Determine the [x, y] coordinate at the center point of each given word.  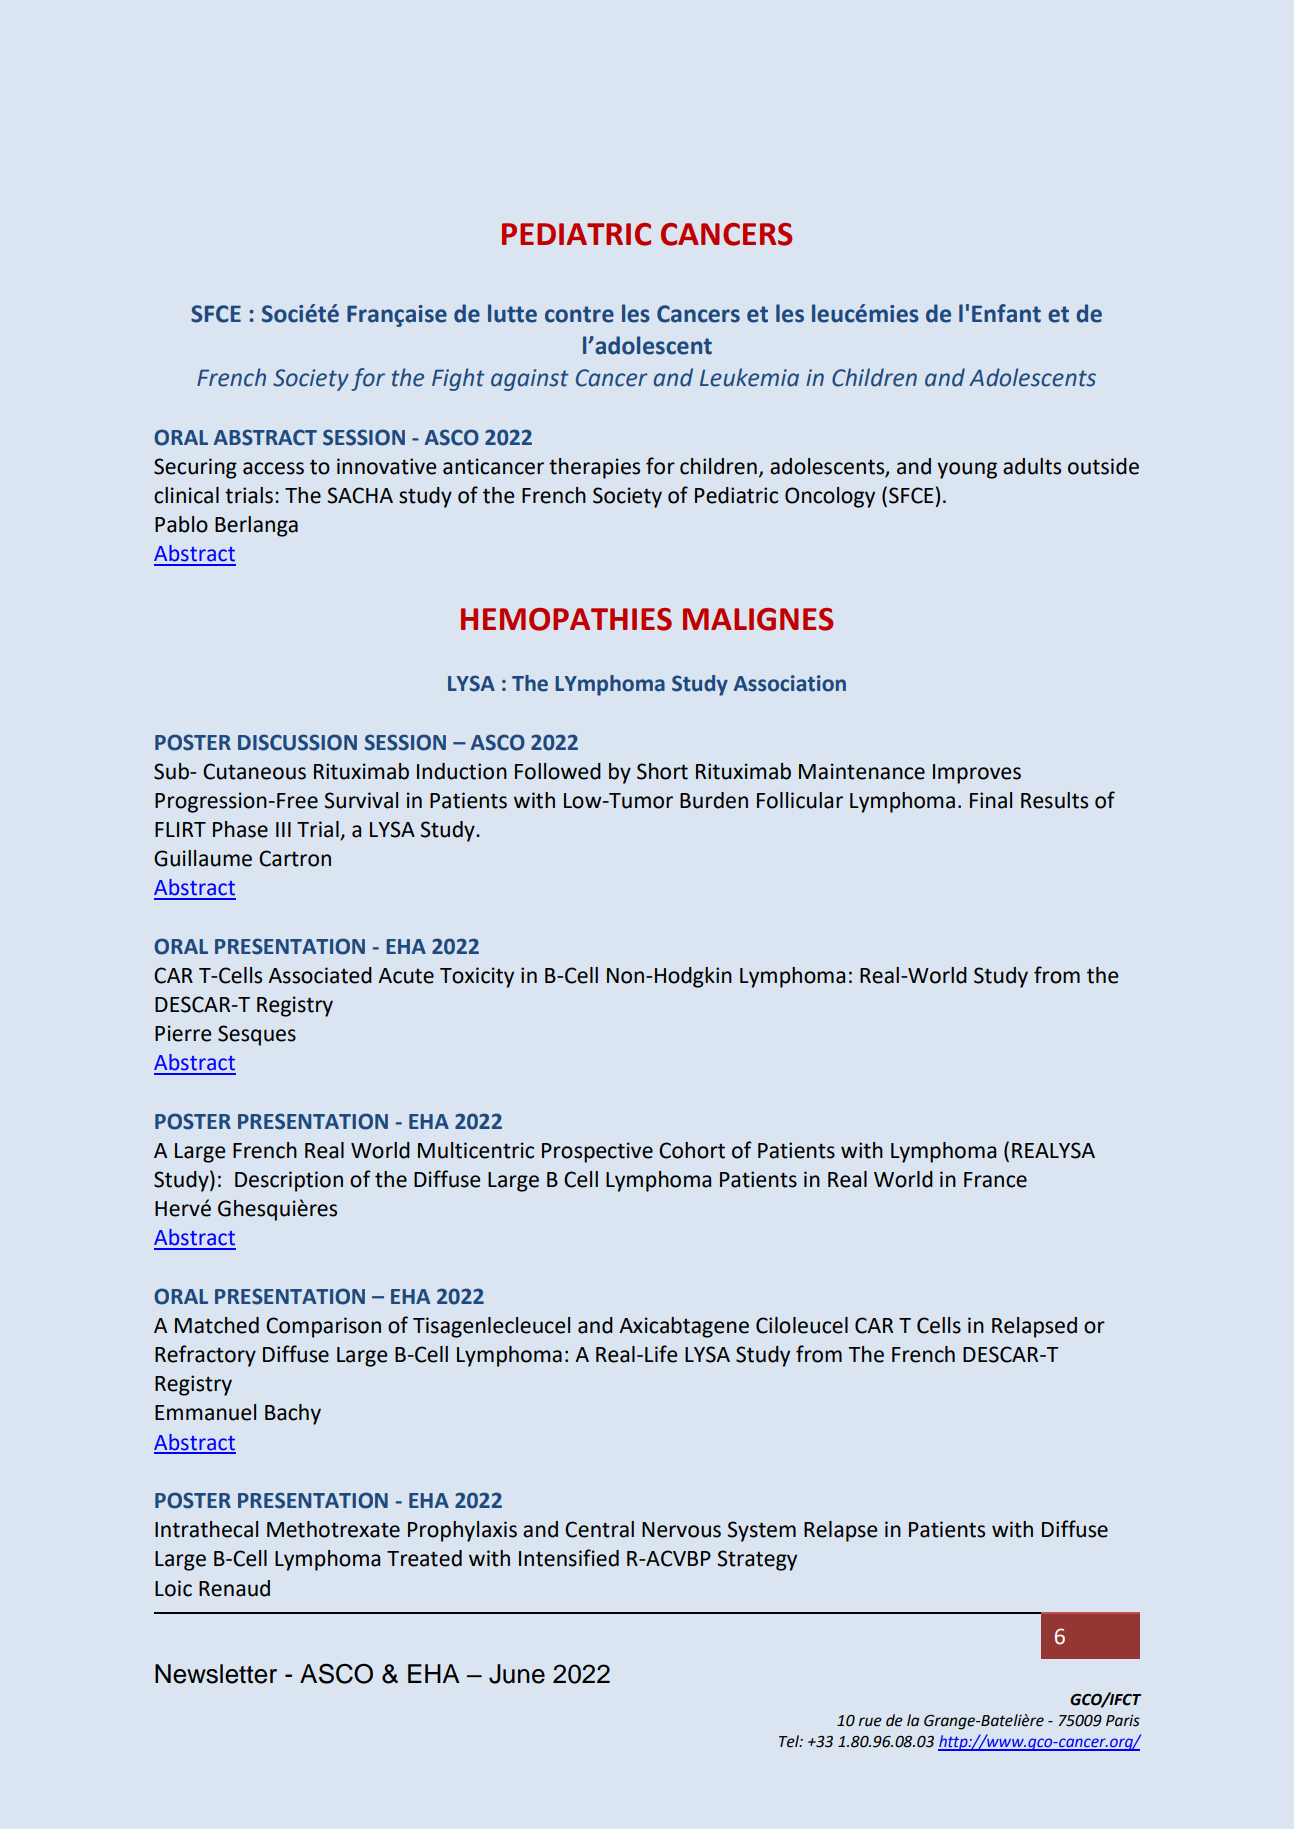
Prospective [597, 1152]
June [517, 1674]
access [273, 468]
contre [579, 314]
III [283, 829]
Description [289, 1181]
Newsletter [216, 1674]
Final [991, 800]
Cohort [692, 1150]
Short [662, 771]
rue [870, 1722]
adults [1032, 466]
